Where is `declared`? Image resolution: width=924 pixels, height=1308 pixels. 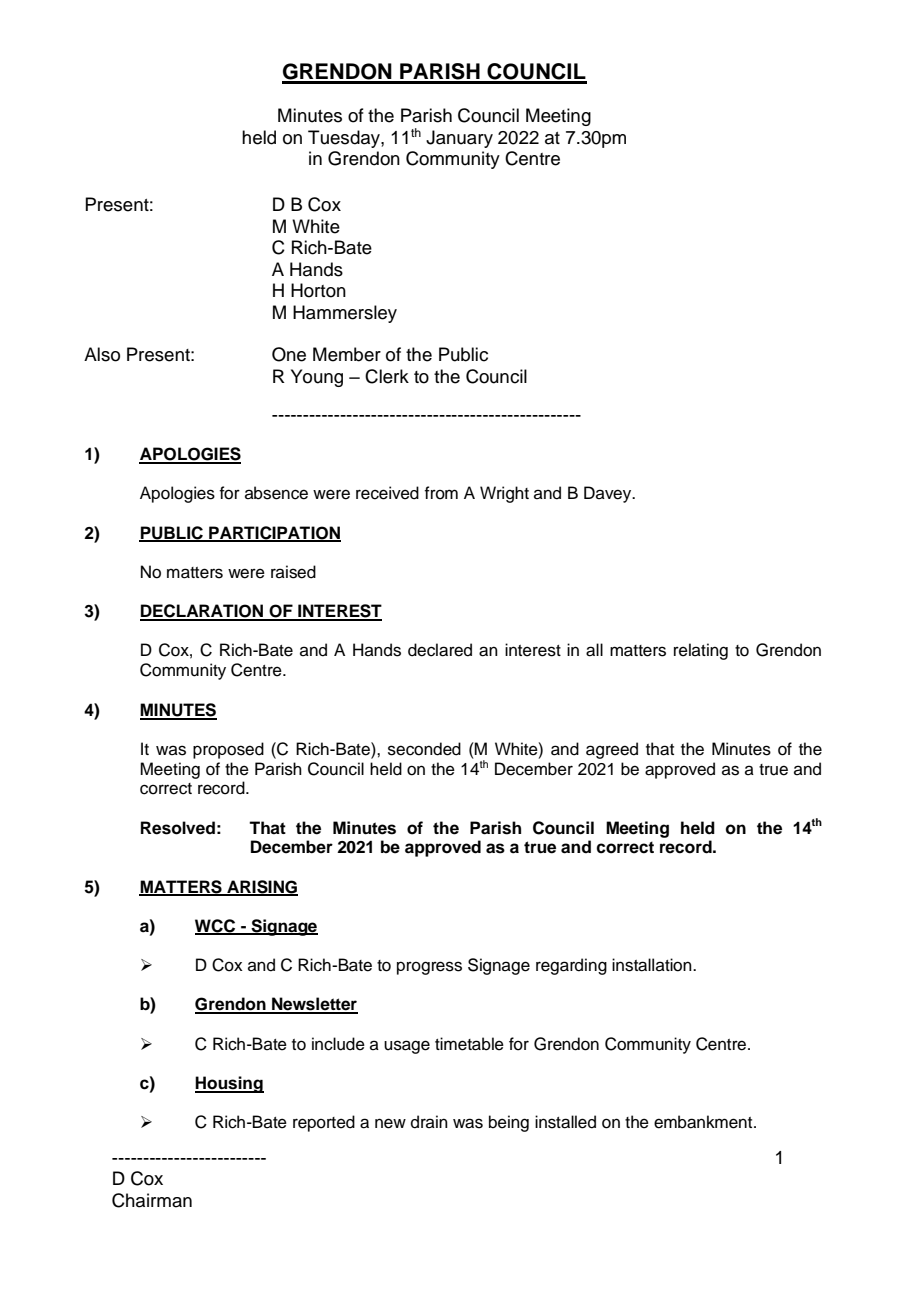
declared is located at coordinates (440, 650).
